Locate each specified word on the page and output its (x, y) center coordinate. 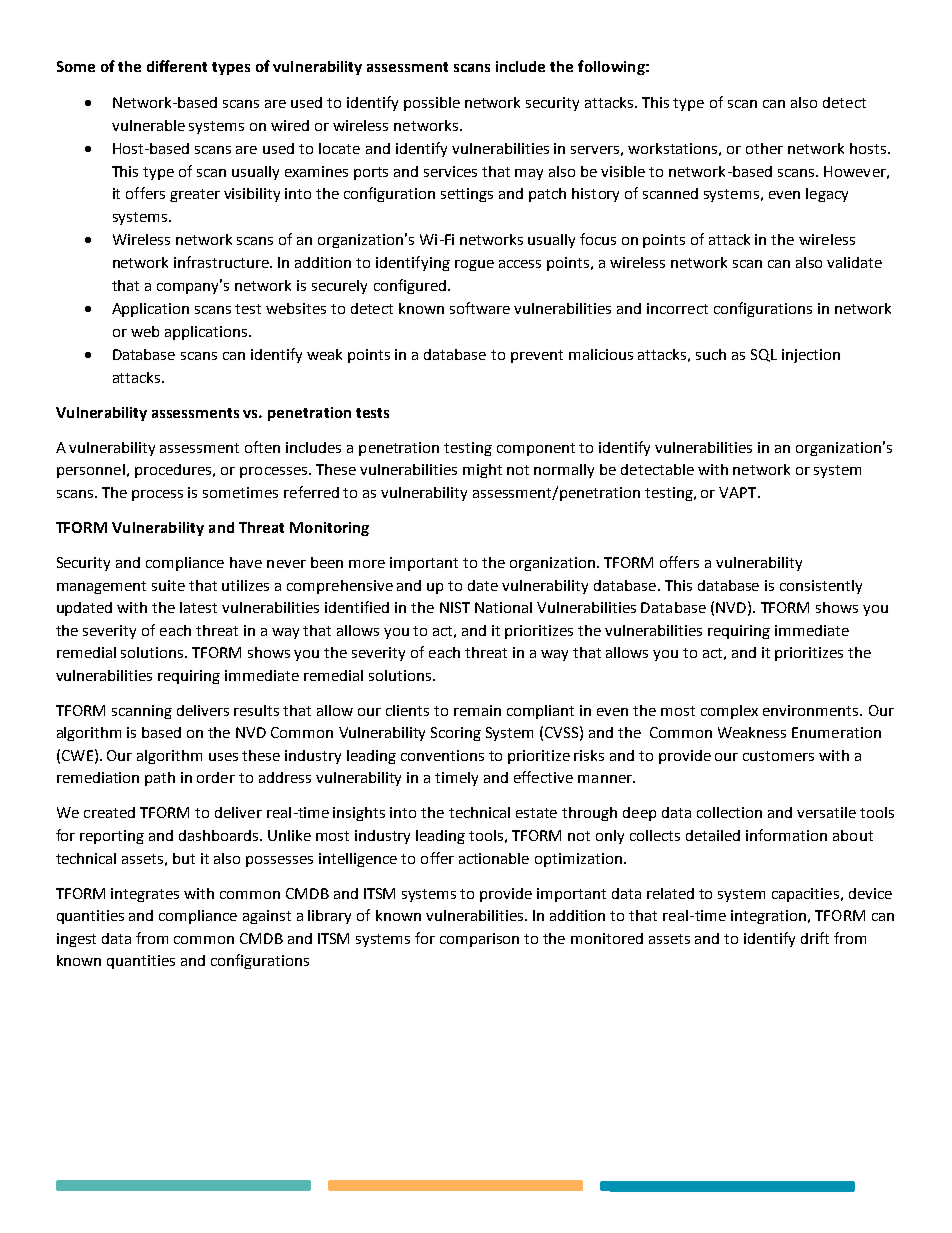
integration (768, 917)
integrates (145, 895)
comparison (479, 940)
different (177, 66)
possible (432, 104)
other (764, 148)
